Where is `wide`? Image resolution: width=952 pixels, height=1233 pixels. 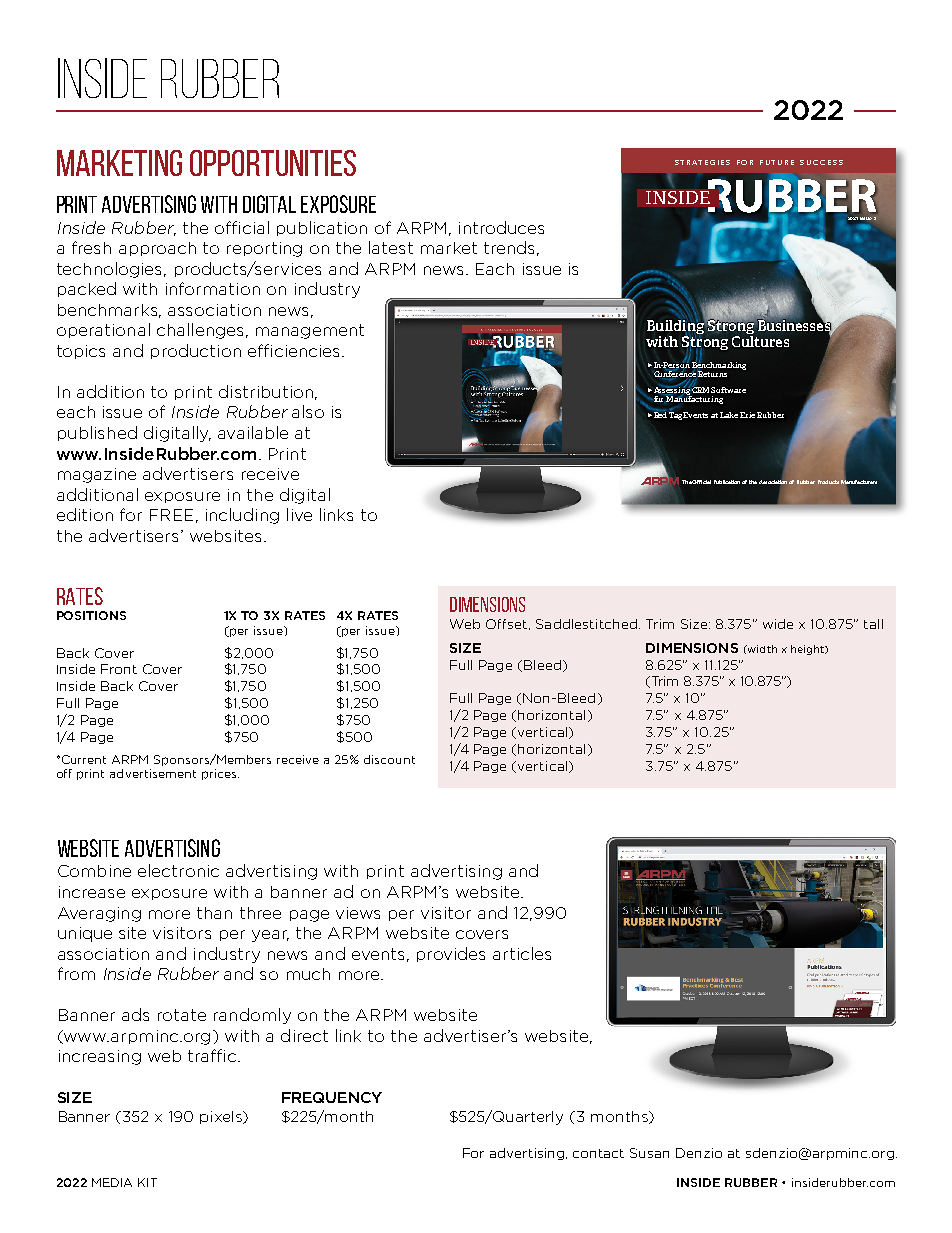
wide is located at coordinates (778, 624).
